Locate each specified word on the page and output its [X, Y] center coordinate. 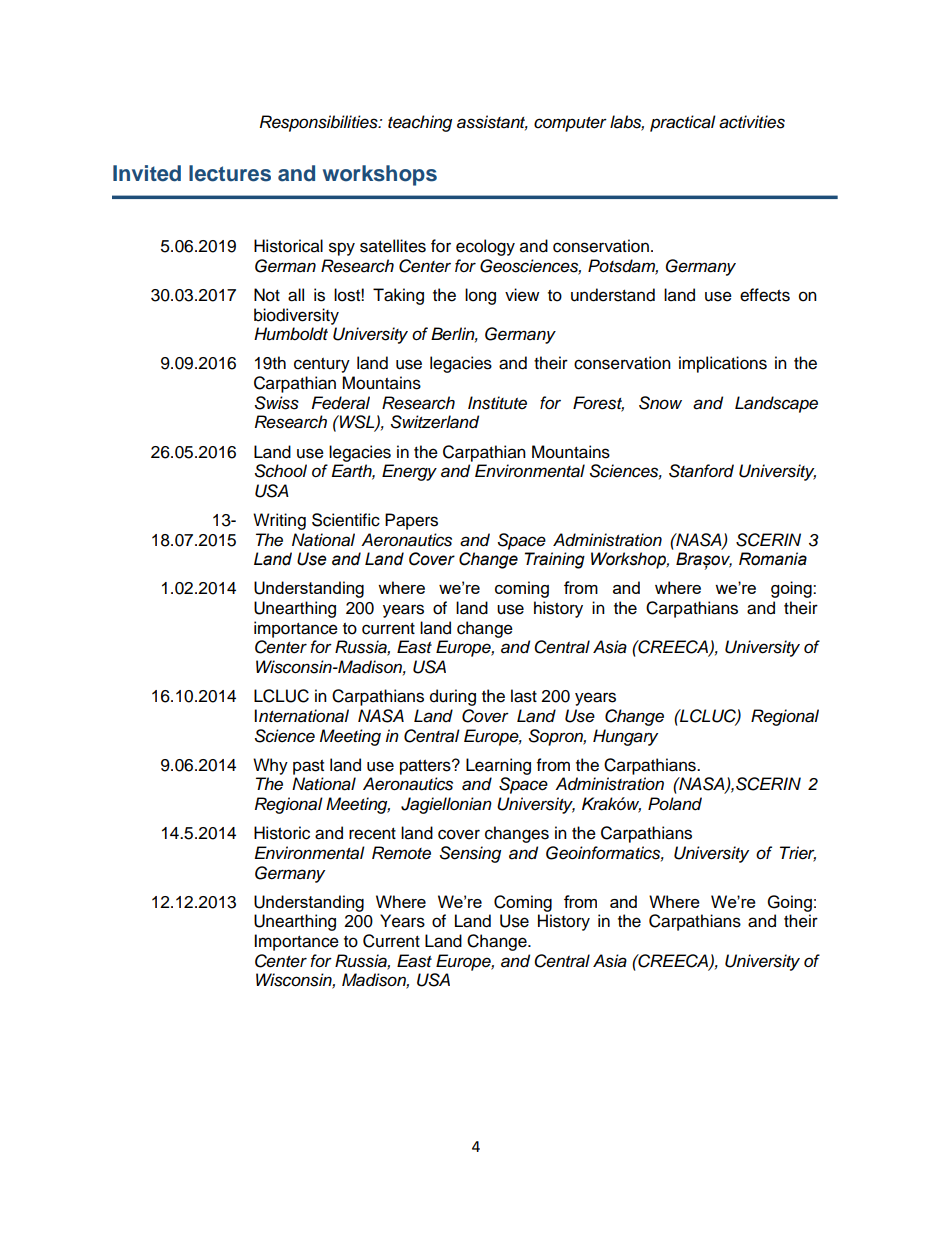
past [308, 767]
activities [752, 122]
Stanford [701, 471]
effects [765, 295]
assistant [492, 123]
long [480, 296]
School [281, 471]
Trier [798, 853]
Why [270, 766]
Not [267, 295]
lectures [230, 173]
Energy [409, 472]
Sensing [470, 854]
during [453, 697]
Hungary [625, 737]
